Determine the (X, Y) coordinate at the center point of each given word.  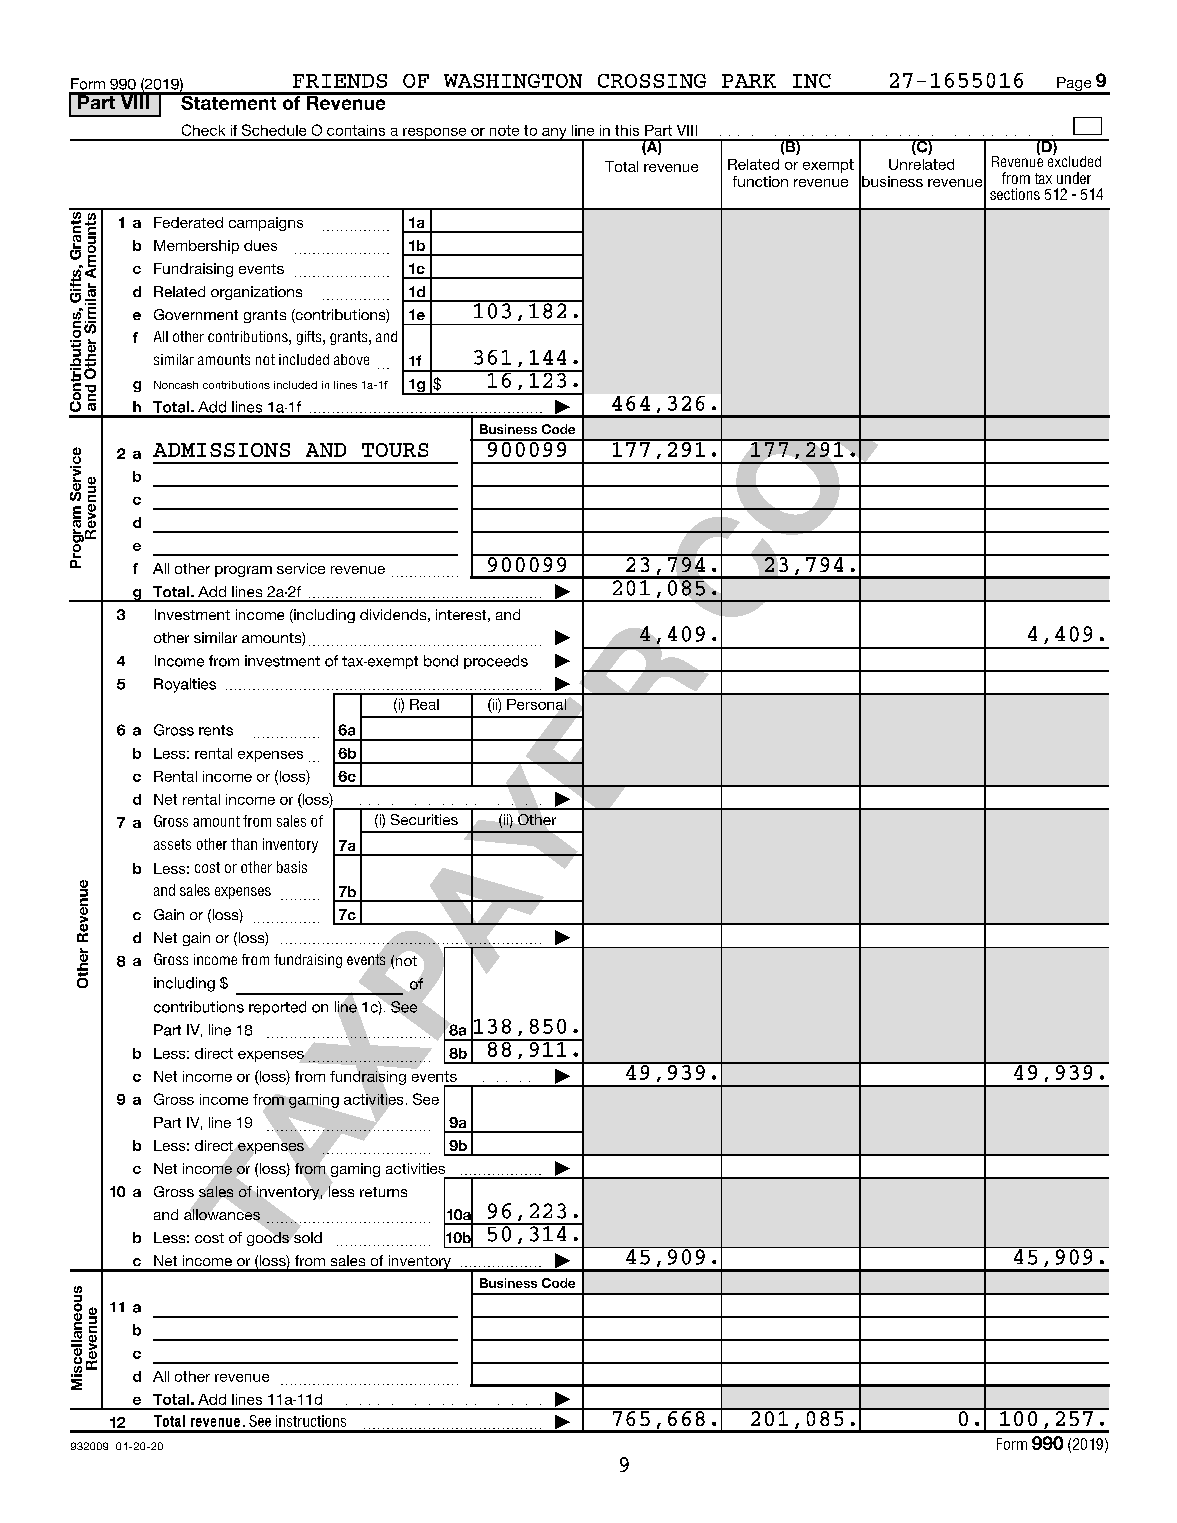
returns (383, 1192)
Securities (424, 819)
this (627, 130)
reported (277, 1008)
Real (424, 704)
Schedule (274, 130)
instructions (311, 1421)
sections (1015, 194)
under (1074, 178)
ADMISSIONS (221, 450)
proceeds (496, 662)
